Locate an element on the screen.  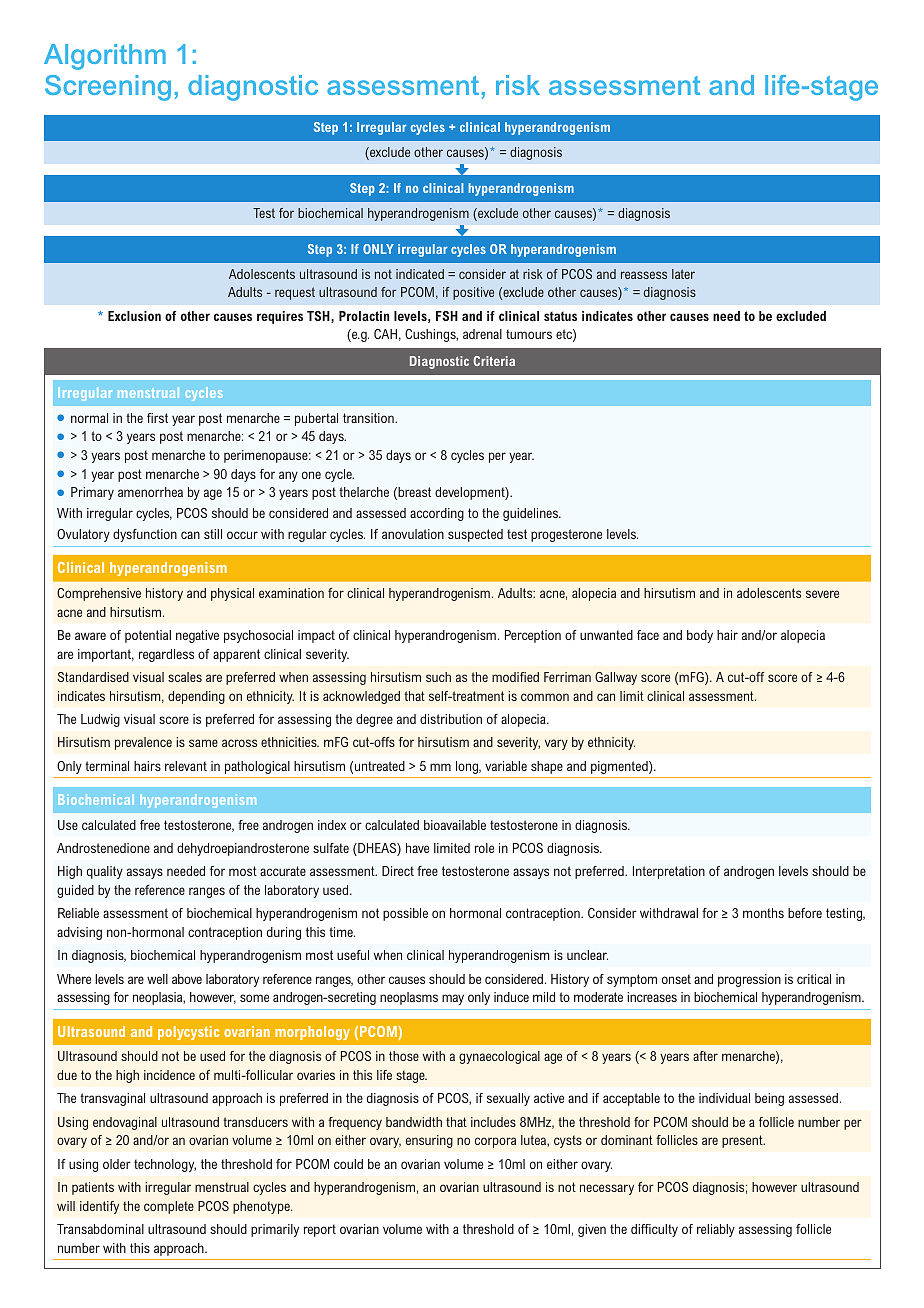
later is located at coordinates (683, 274).
